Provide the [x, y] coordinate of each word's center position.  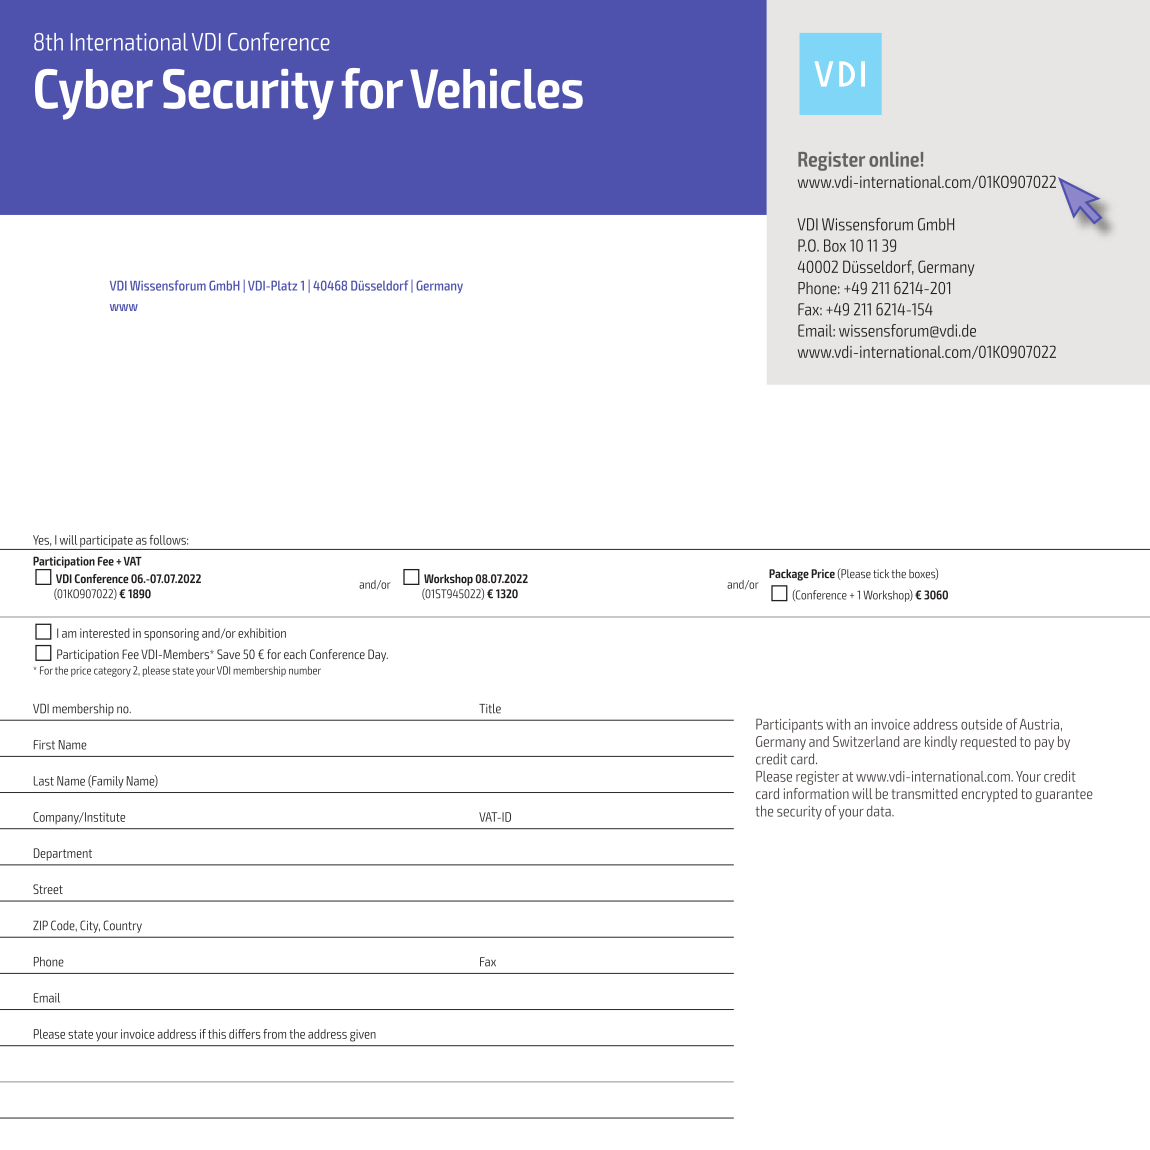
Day [378, 655]
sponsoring [171, 634]
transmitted [924, 793]
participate [106, 542]
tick [881, 573]
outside [981, 724]
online [894, 159]
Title [490, 708]
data [880, 811]
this [217, 1034]
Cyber [94, 94]
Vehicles [496, 89]
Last [44, 781]
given [363, 1035]
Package [789, 575]
